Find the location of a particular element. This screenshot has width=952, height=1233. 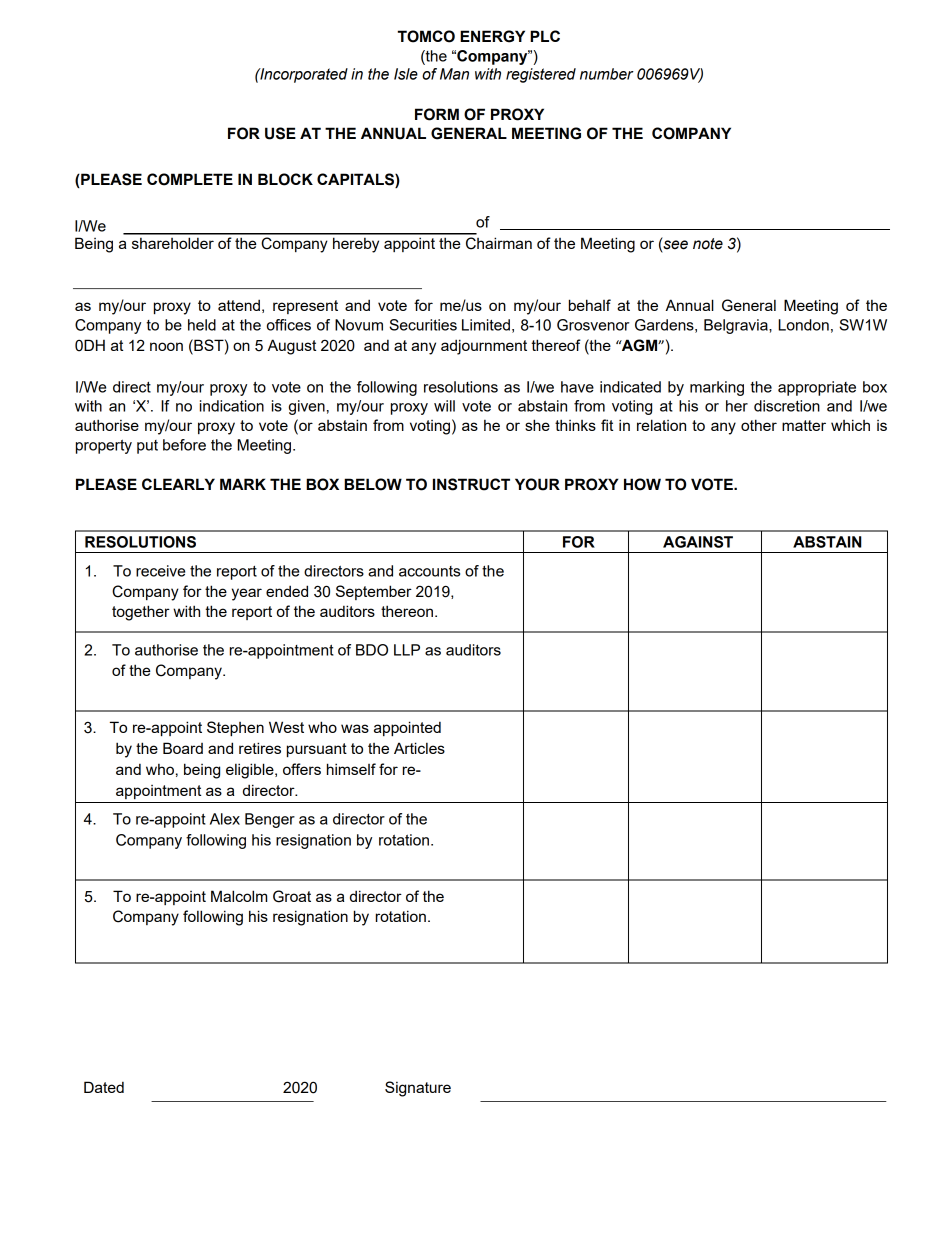

AGAINST is located at coordinates (698, 542).
